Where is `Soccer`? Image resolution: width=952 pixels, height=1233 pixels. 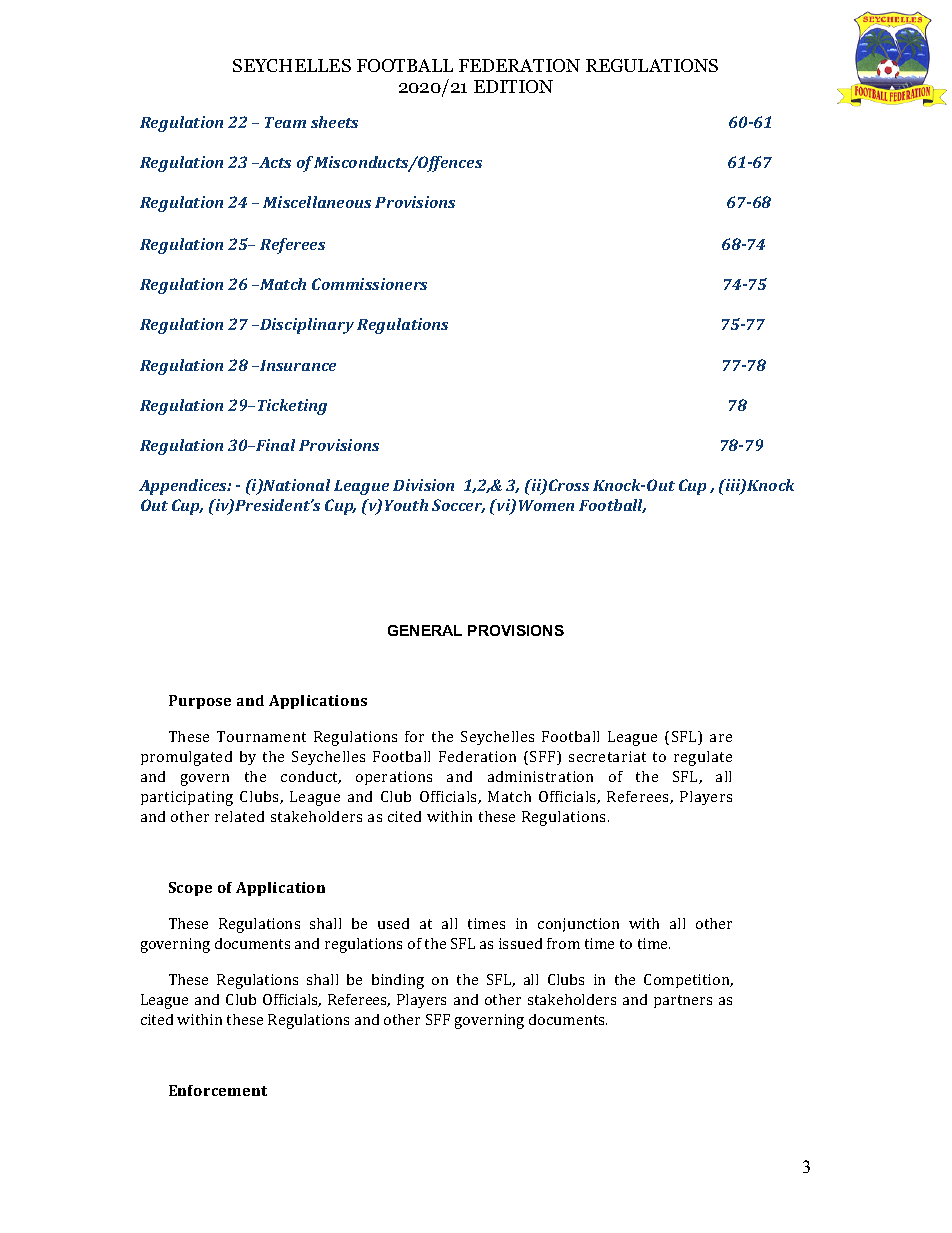
Soccer is located at coordinates (458, 506).
